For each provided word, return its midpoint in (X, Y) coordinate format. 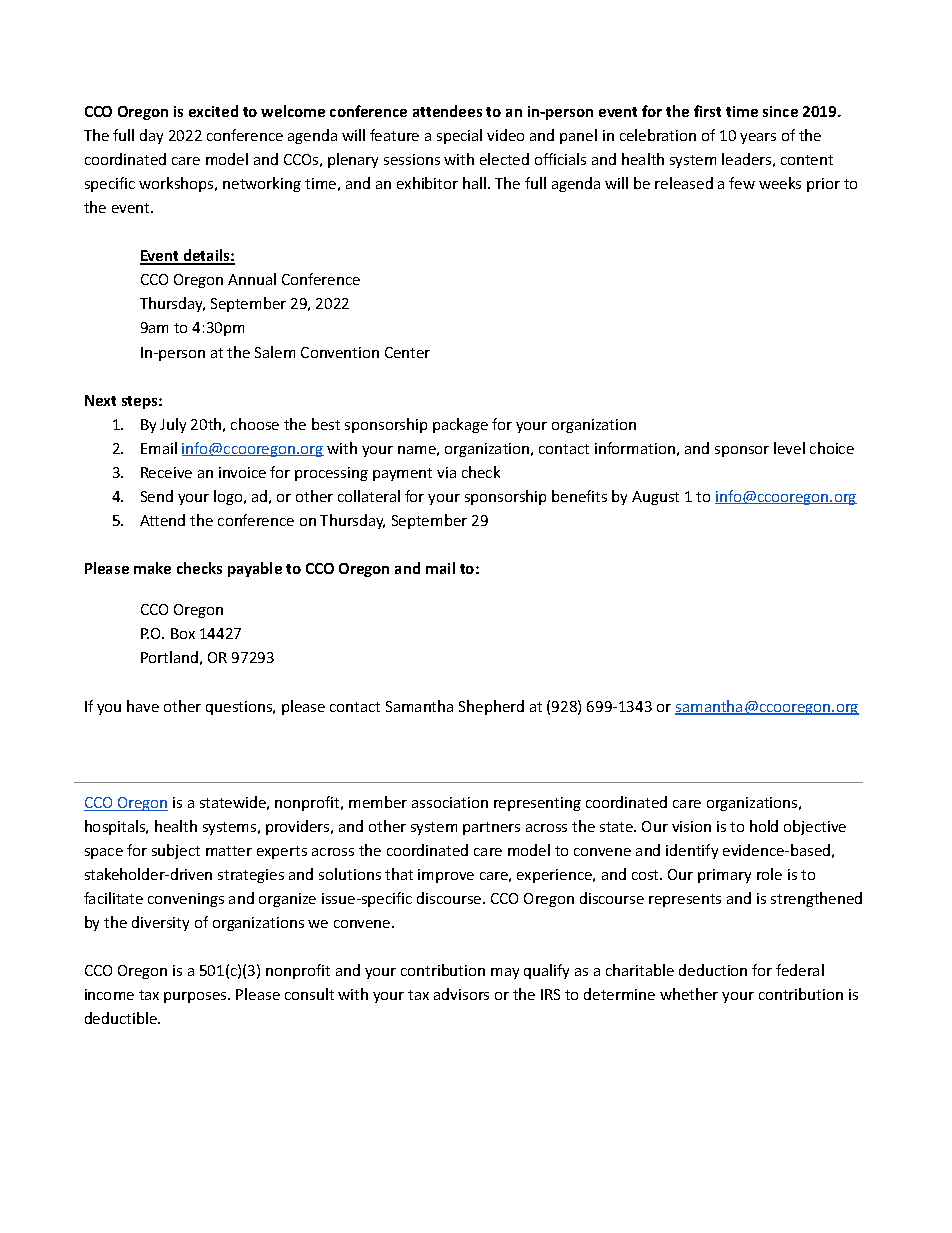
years (758, 138)
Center (407, 352)
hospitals (116, 827)
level (789, 448)
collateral (369, 496)
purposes (196, 997)
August (655, 498)
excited (213, 111)
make (152, 568)
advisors (461, 994)
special (459, 136)
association (450, 802)
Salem (275, 352)
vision (691, 826)
